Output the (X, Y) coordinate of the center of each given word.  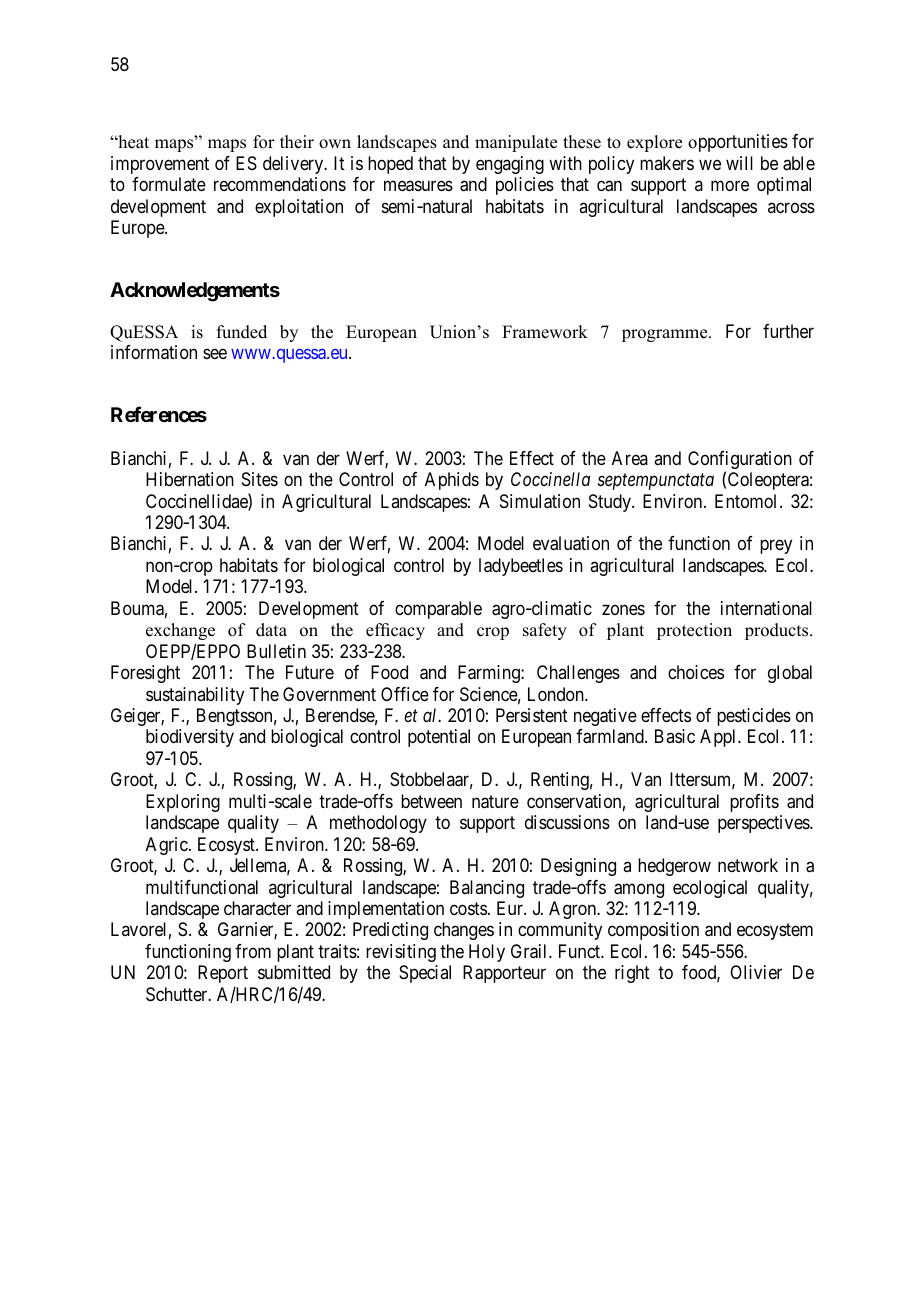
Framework (545, 332)
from (253, 951)
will (739, 163)
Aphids (452, 481)
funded (242, 332)
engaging (510, 165)
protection (694, 631)
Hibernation (190, 479)
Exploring (183, 803)
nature (495, 802)
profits (754, 803)
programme (666, 335)
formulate (169, 184)
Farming (490, 674)
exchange (180, 631)
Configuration (740, 461)
